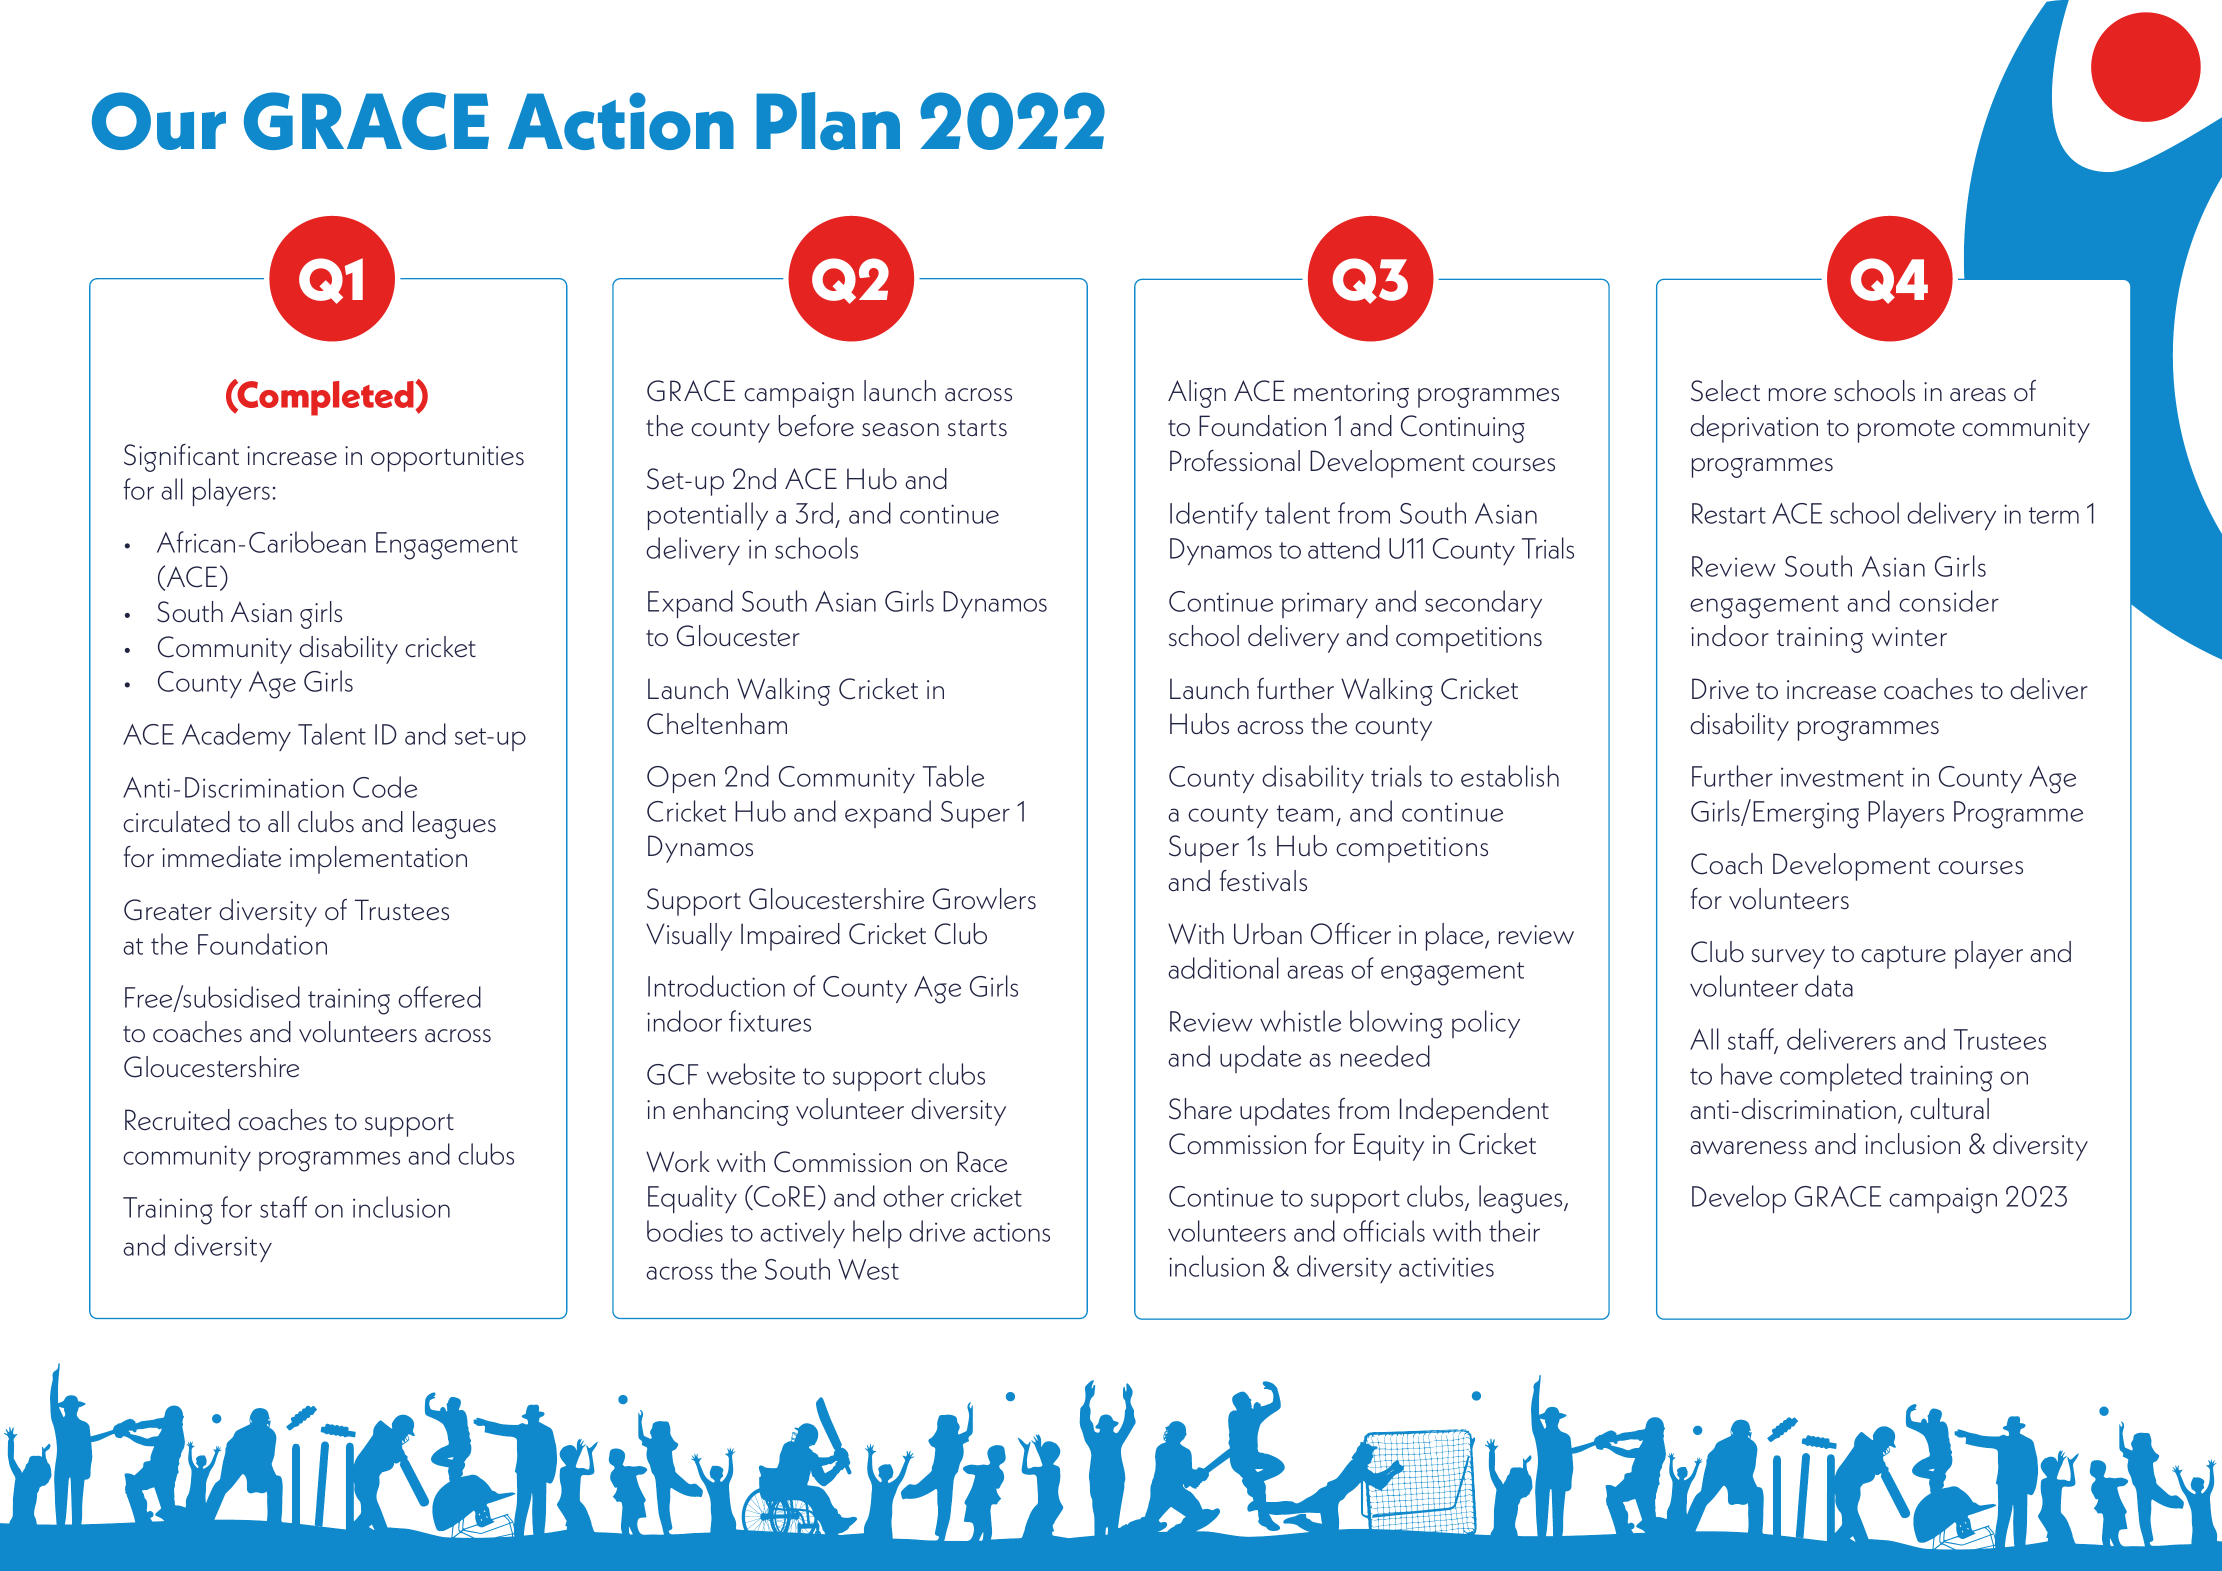 The width and height of the page is (2222, 1571). What do you see at coordinates (1197, 394) in the page?
I see `Align` at bounding box center [1197, 394].
